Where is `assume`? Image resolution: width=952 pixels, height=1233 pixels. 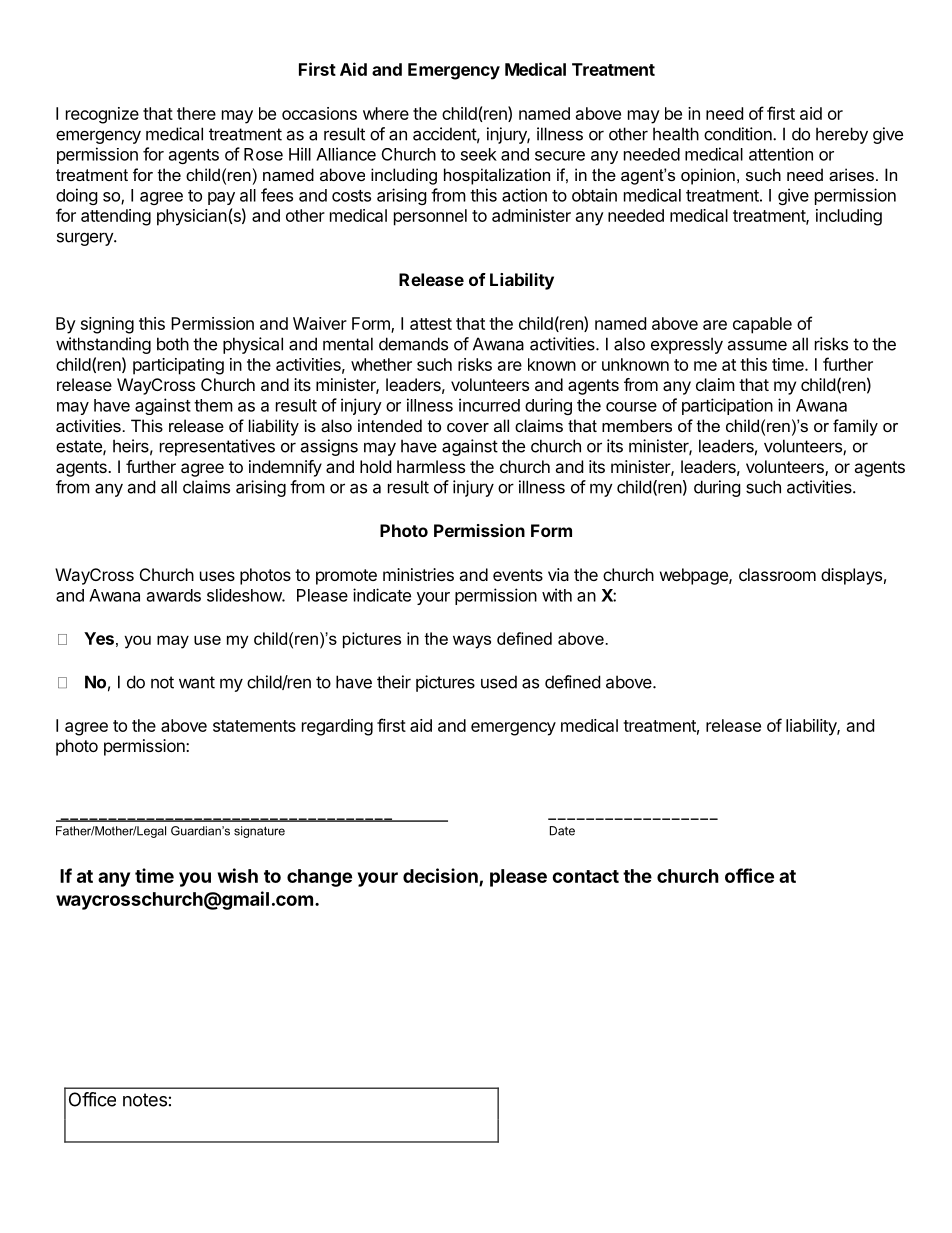
assume is located at coordinates (757, 345).
